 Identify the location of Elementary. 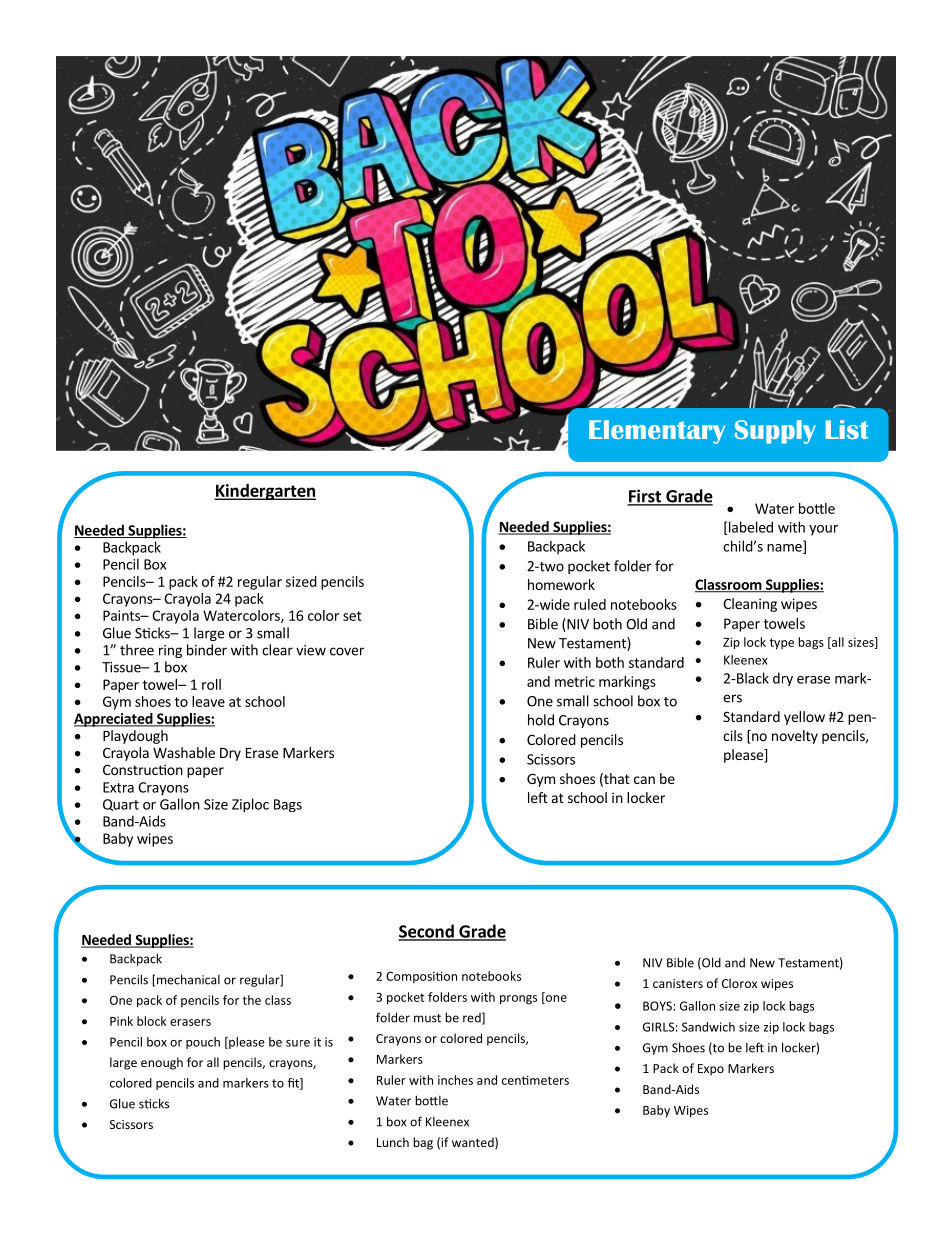
(657, 432).
